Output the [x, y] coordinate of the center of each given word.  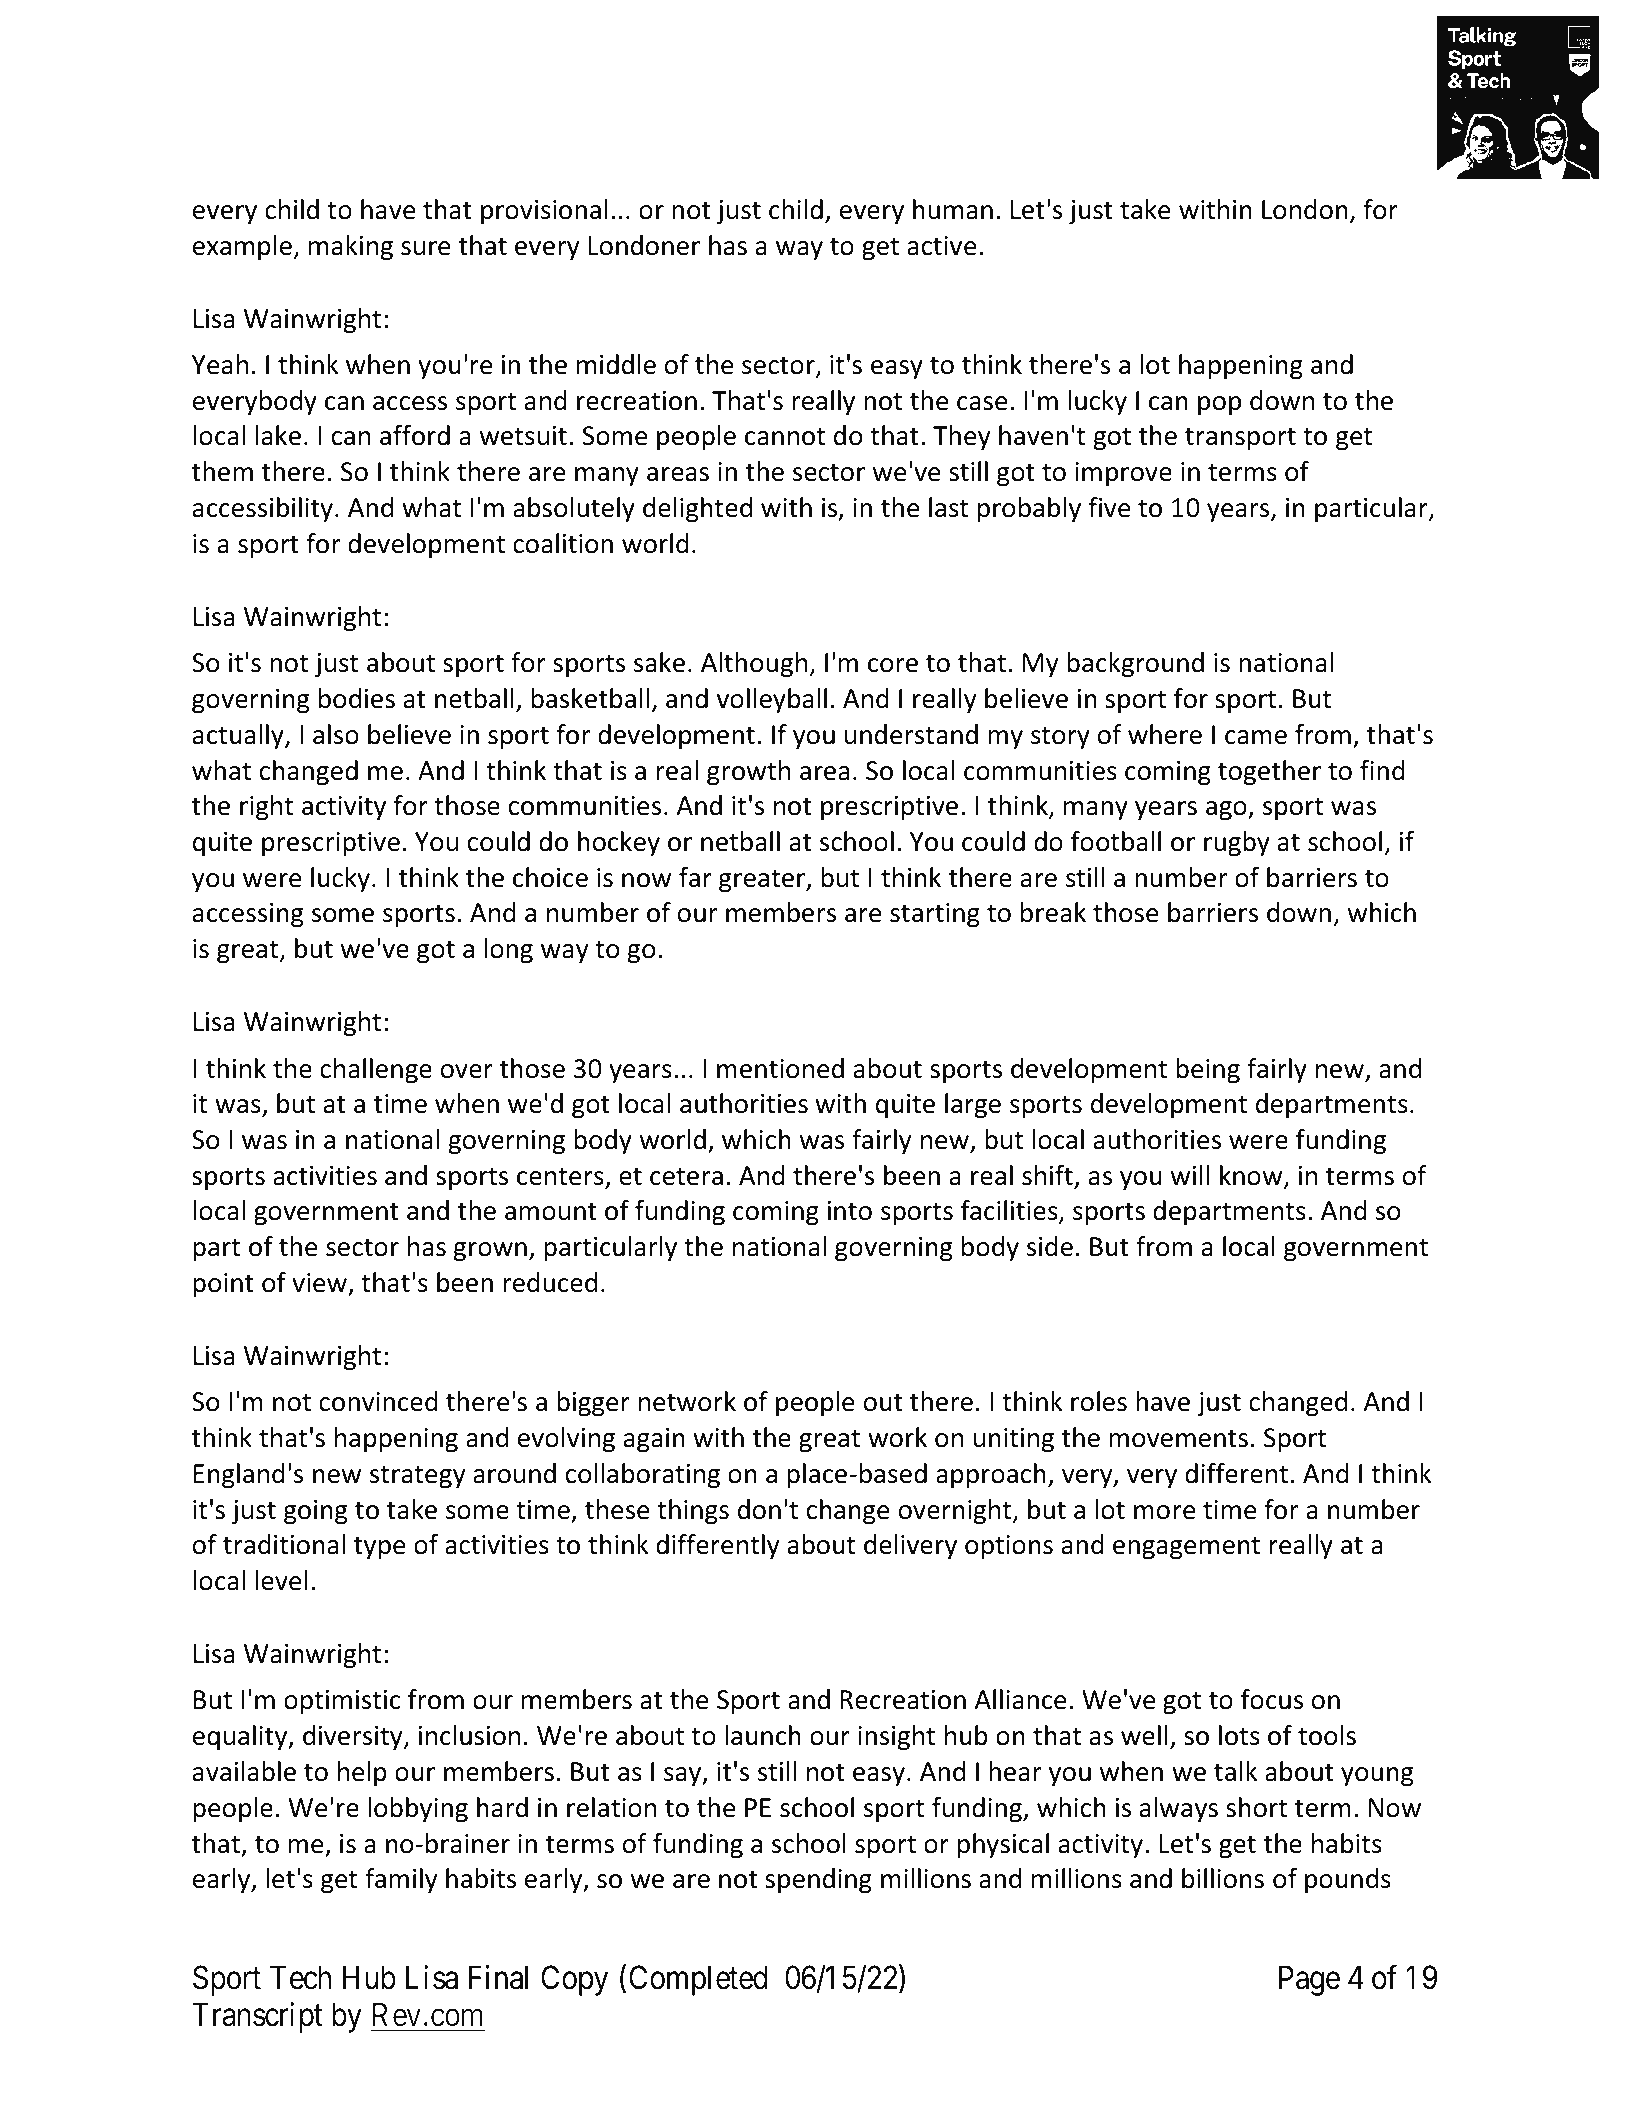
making [351, 248]
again [654, 1440]
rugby [1237, 844]
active [942, 246]
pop [1219, 406]
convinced [378, 1401]
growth [748, 773]
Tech [300, 1977]
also [336, 734]
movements [1178, 1439]
